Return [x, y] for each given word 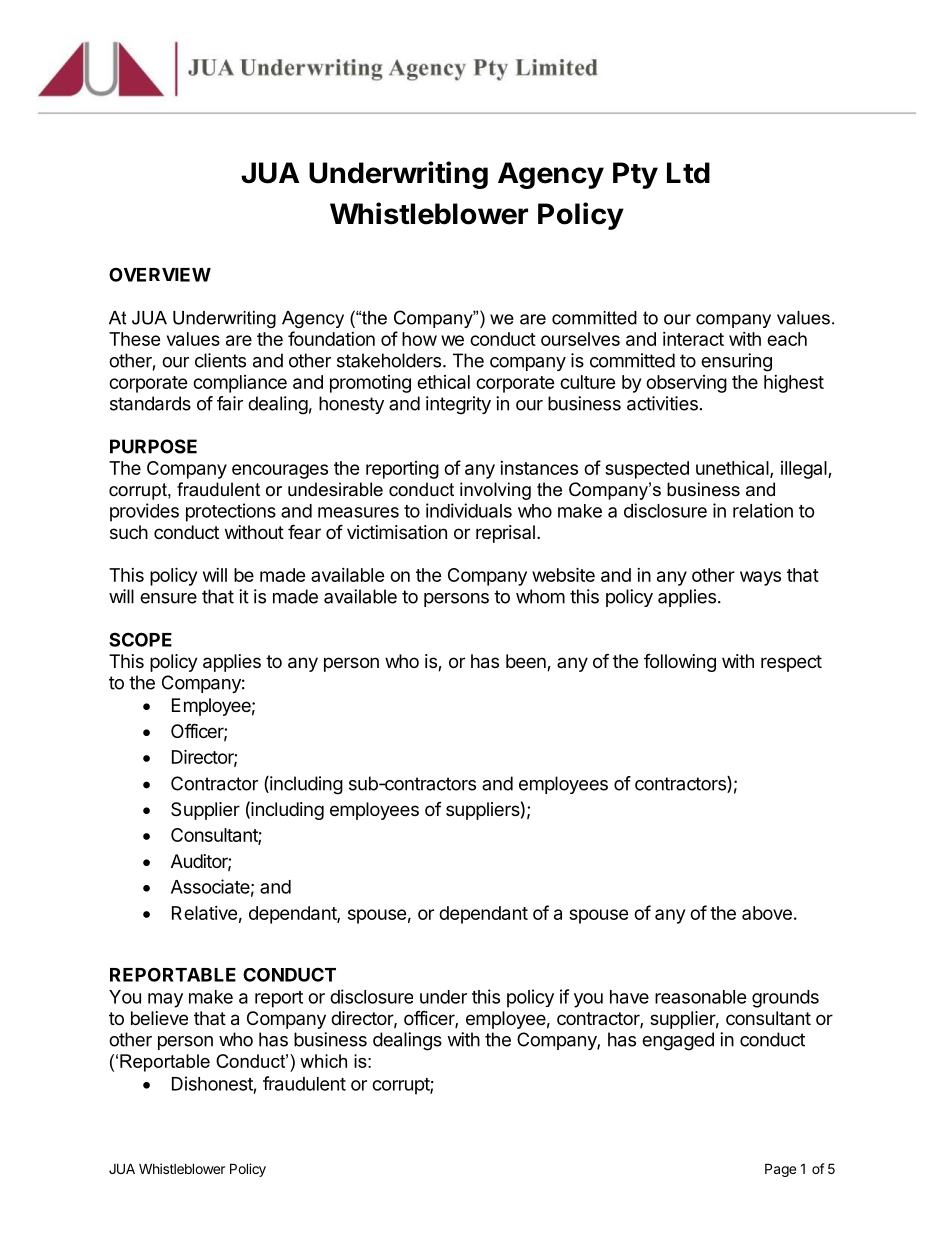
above [767, 913]
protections [231, 512]
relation [763, 510]
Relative [204, 913]
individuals [469, 510]
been [527, 662]
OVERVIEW [160, 274]
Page [780, 1170]
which [323, 1061]
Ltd [688, 173]
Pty [635, 175]
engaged [678, 1041]
